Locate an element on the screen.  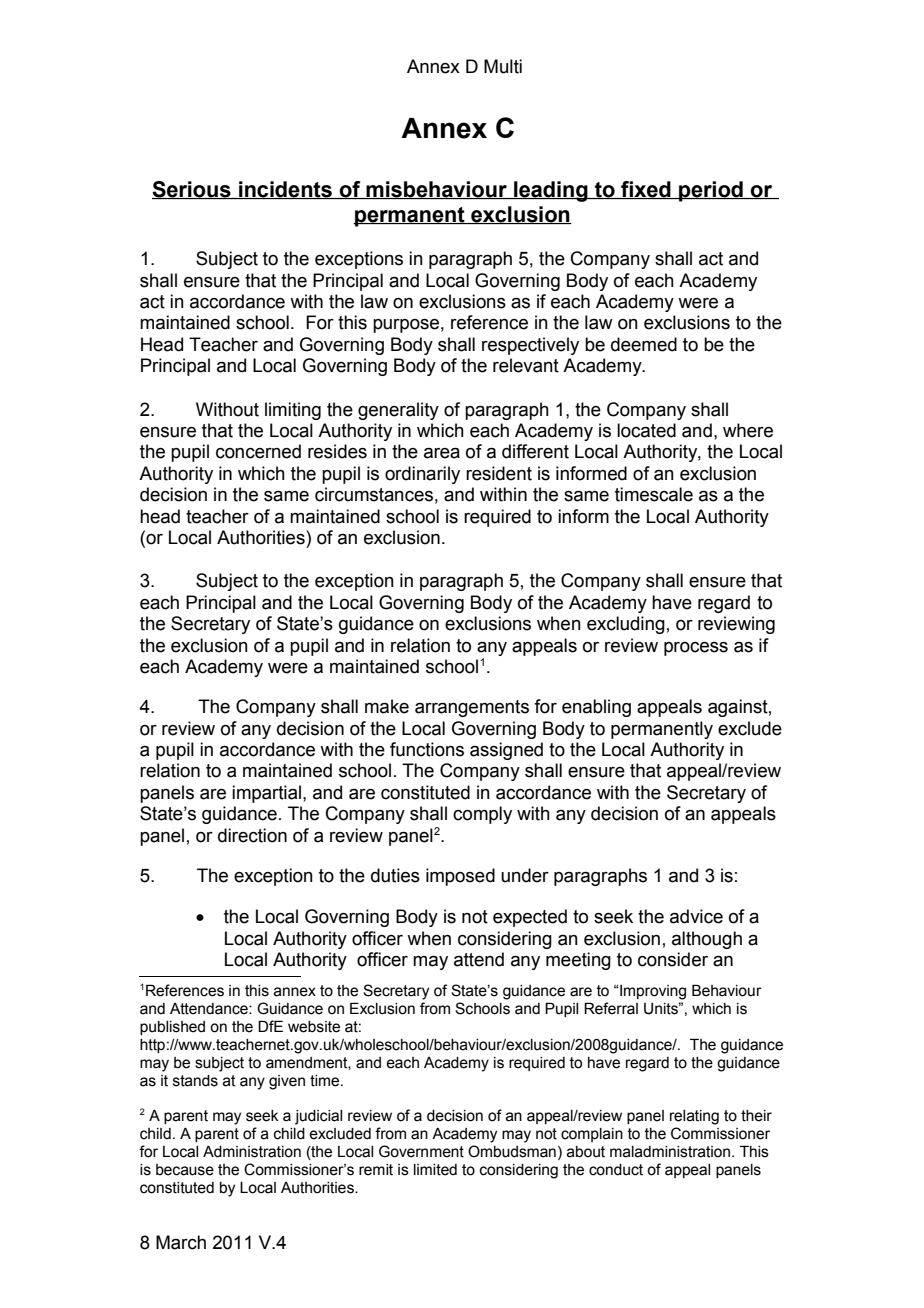
incidents is located at coordinates (285, 190).
